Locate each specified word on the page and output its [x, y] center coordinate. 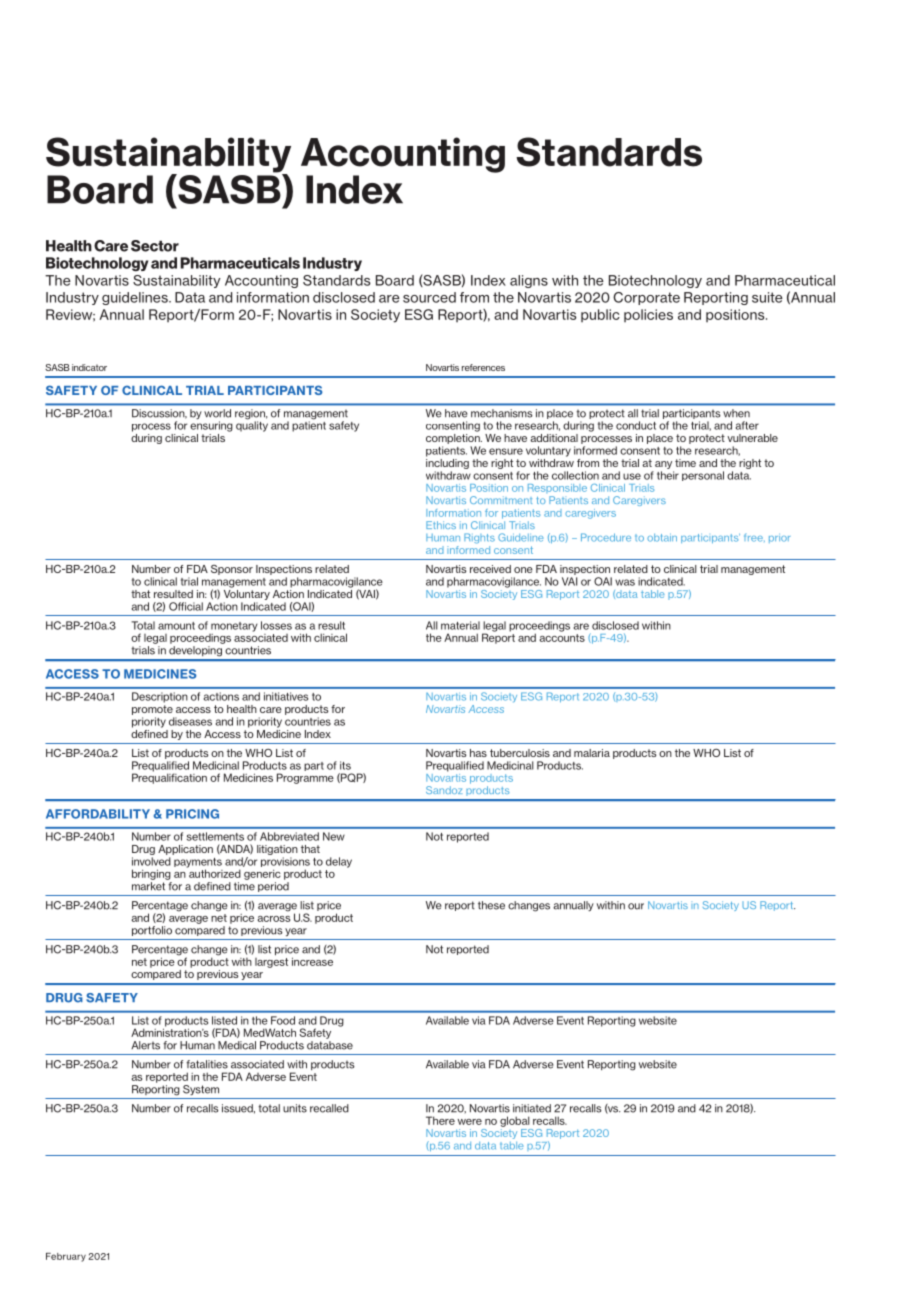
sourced [429, 297]
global [515, 1121]
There [440, 1120]
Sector [155, 246]
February [66, 1257]
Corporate [646, 298]
